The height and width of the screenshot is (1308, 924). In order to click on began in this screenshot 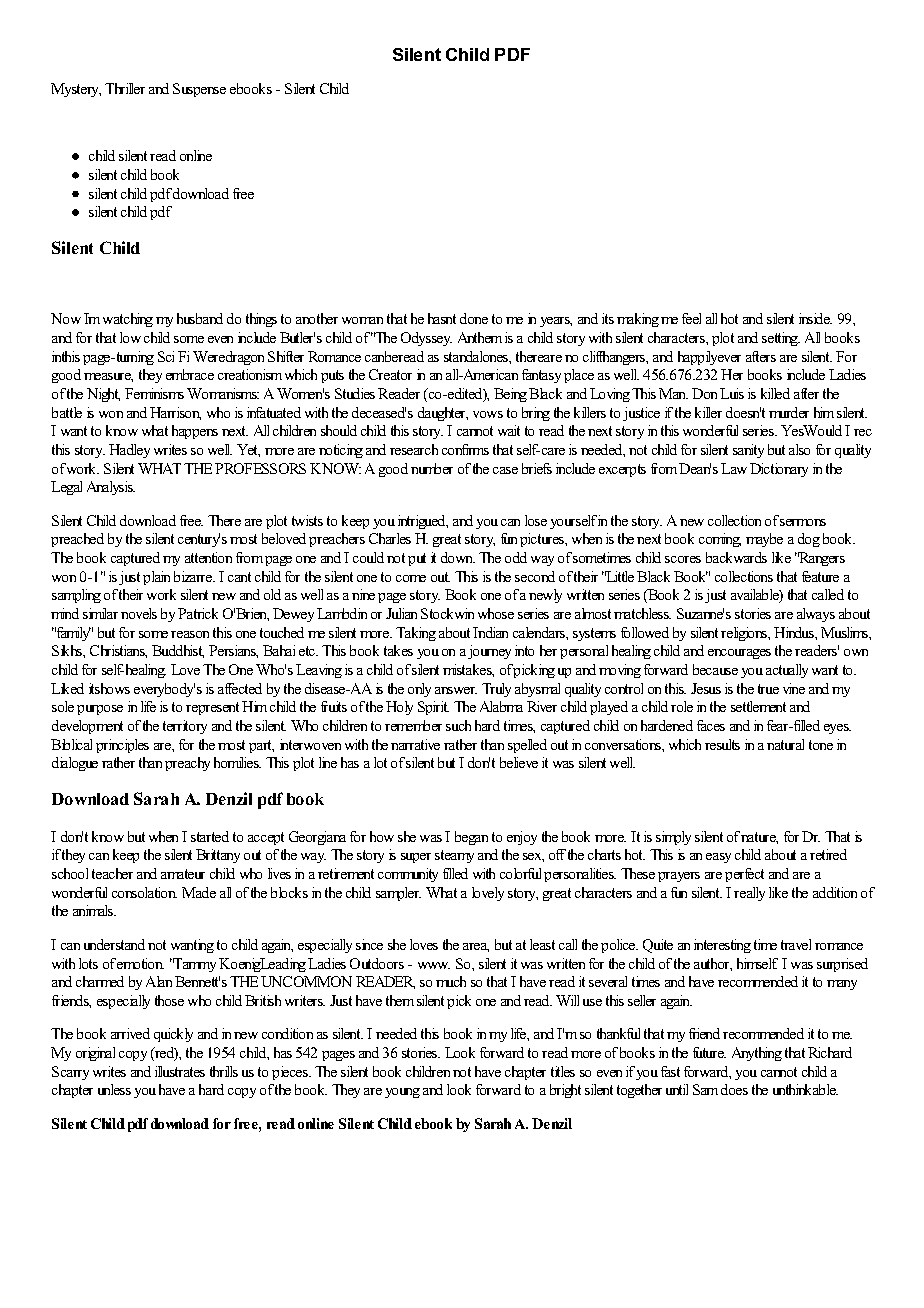, I will do `click(471, 838)`.
